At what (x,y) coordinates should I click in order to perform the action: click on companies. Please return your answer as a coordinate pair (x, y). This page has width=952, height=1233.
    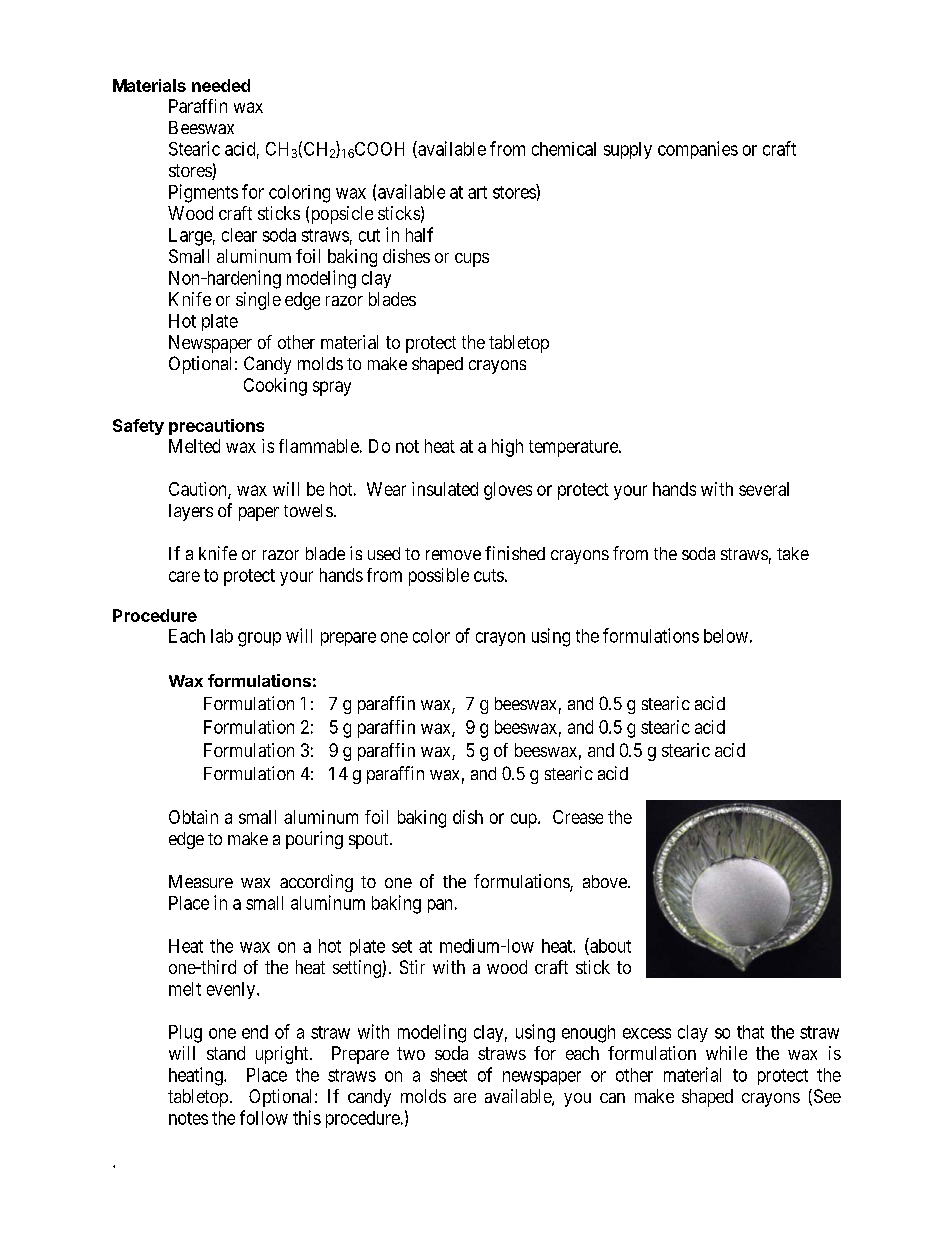
    Looking at the image, I should click on (698, 150).
